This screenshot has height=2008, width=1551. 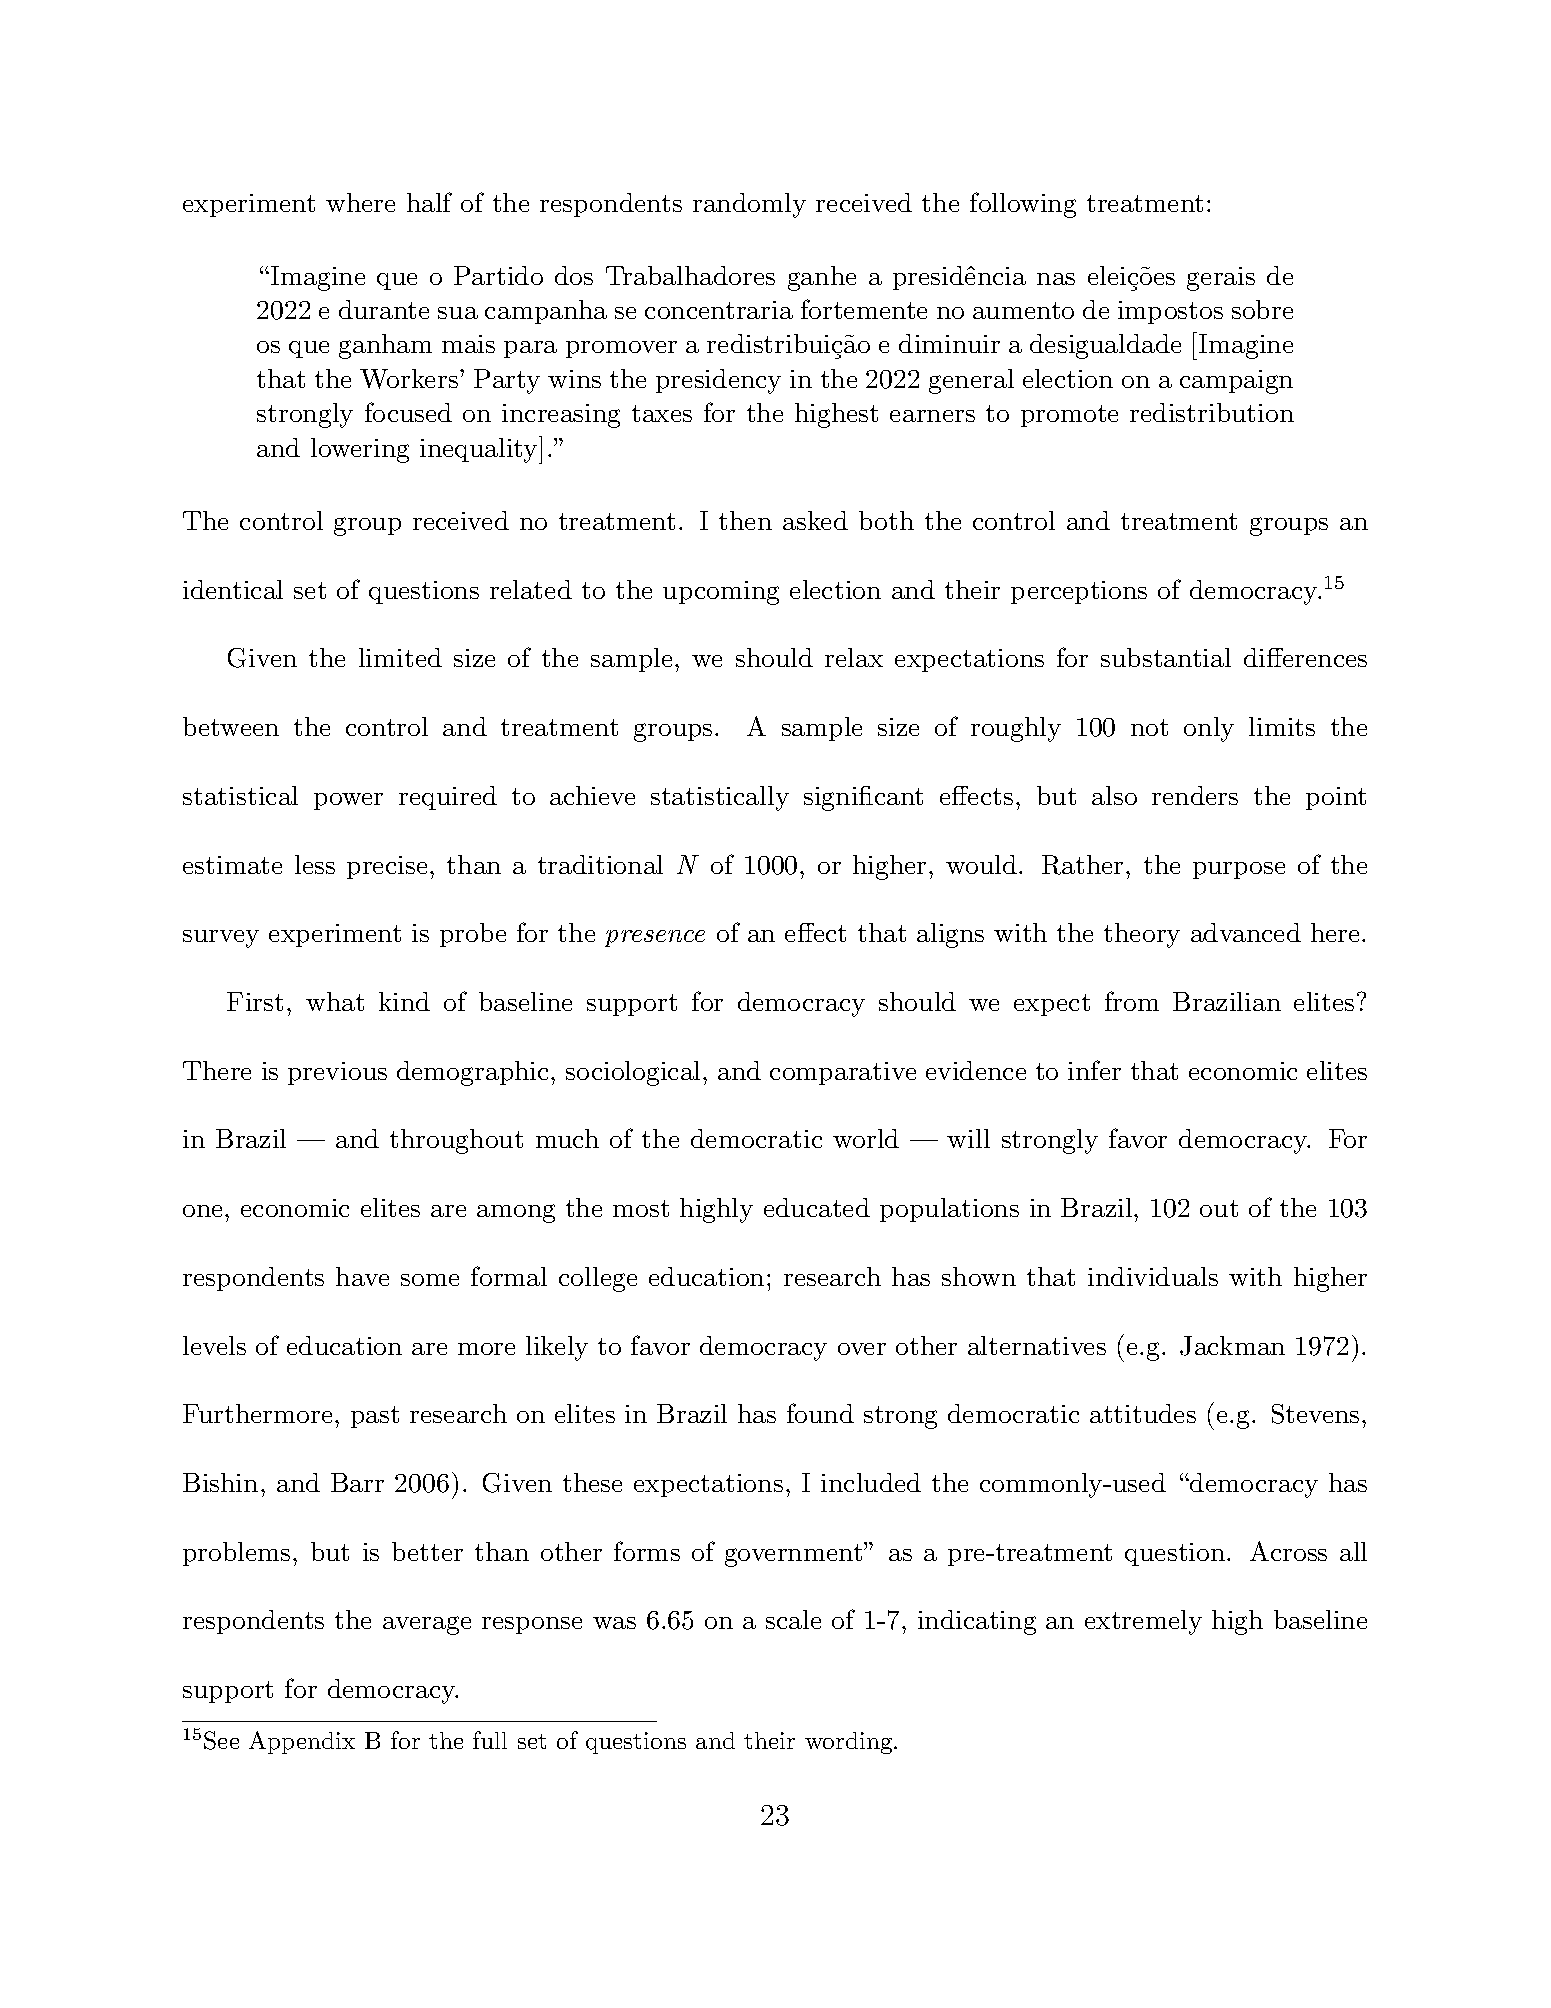 I want to click on not, so click(x=1149, y=727).
